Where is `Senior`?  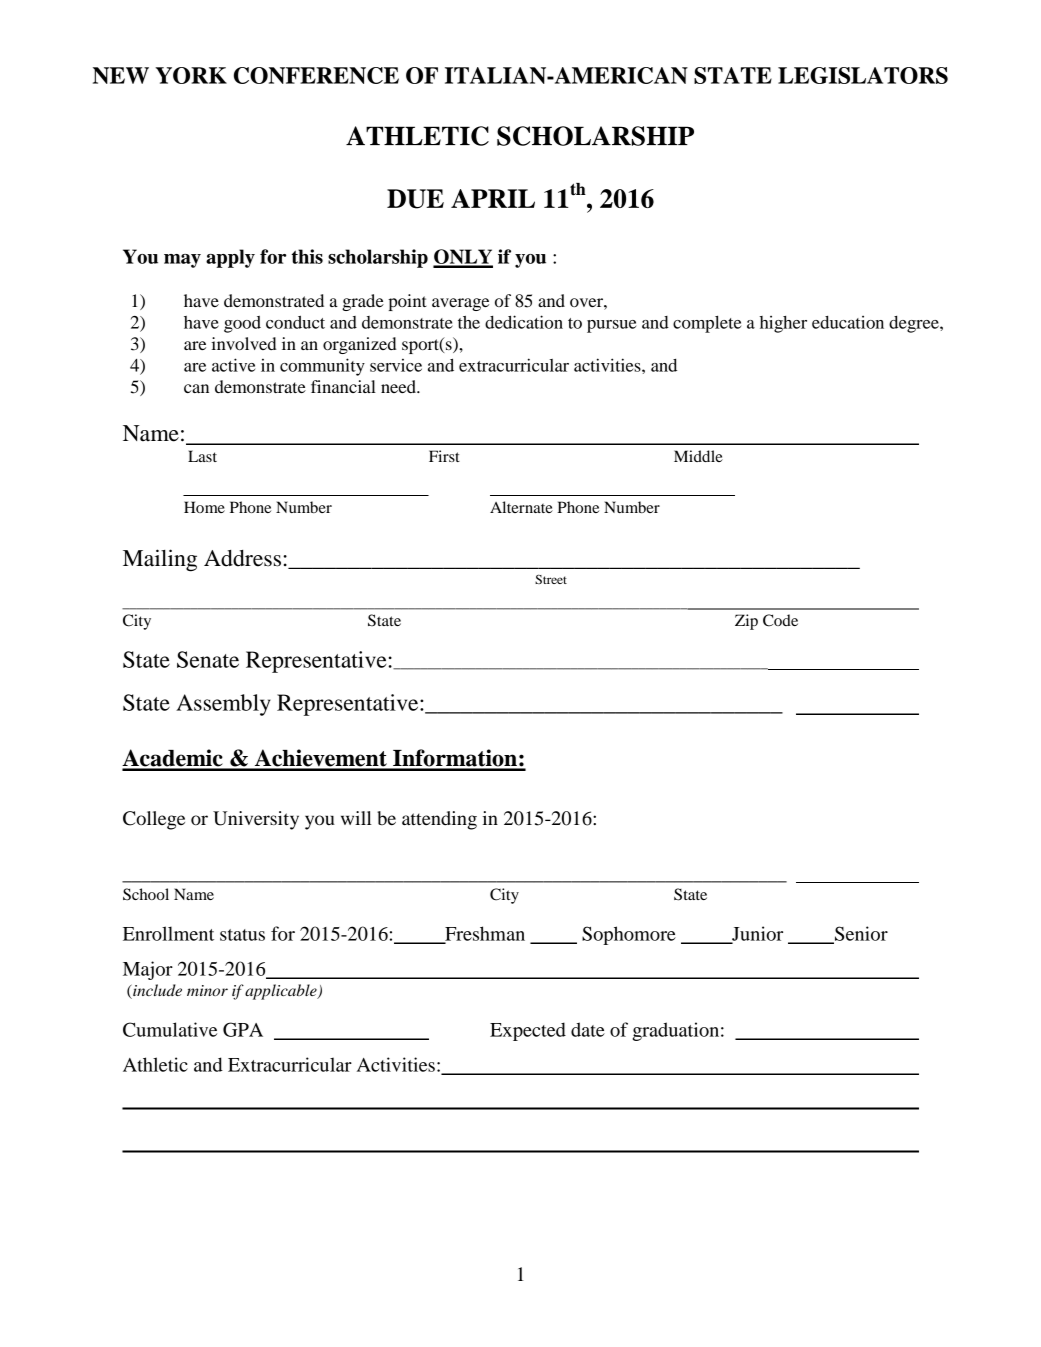
Senior is located at coordinates (860, 934).
